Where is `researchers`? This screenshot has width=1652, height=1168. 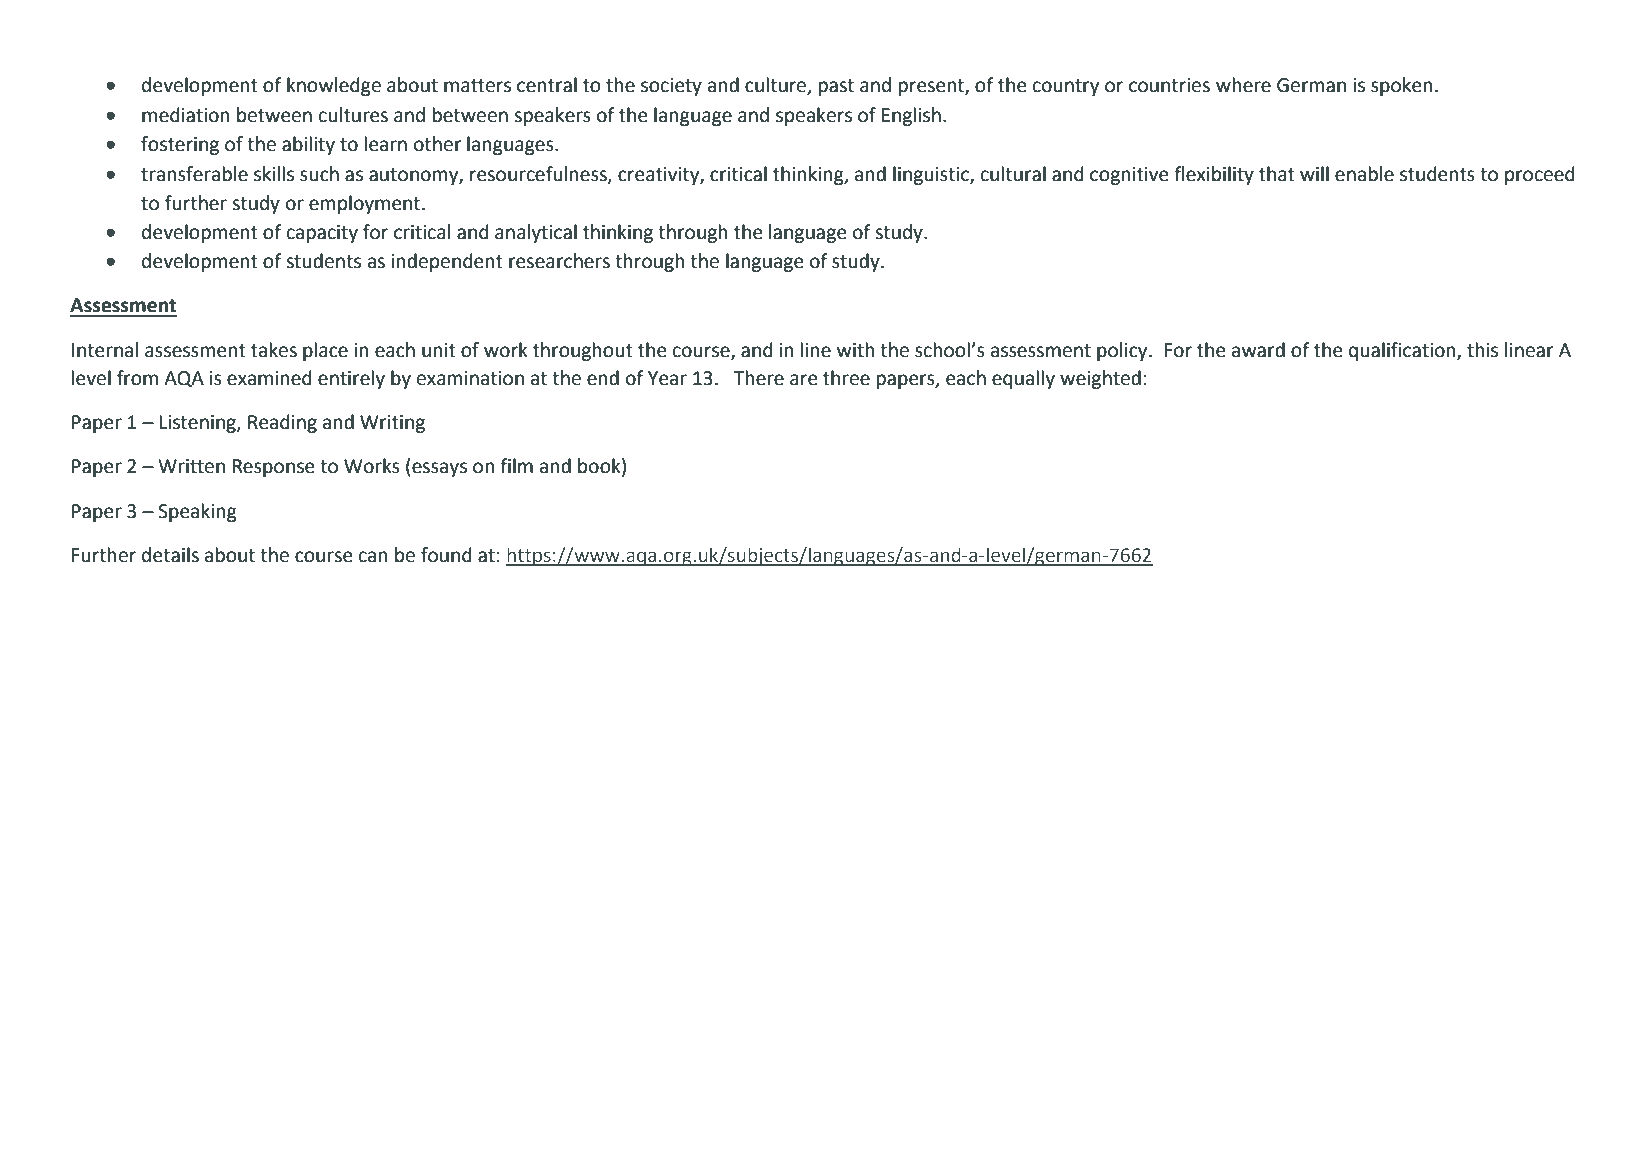 researchers is located at coordinates (559, 261).
